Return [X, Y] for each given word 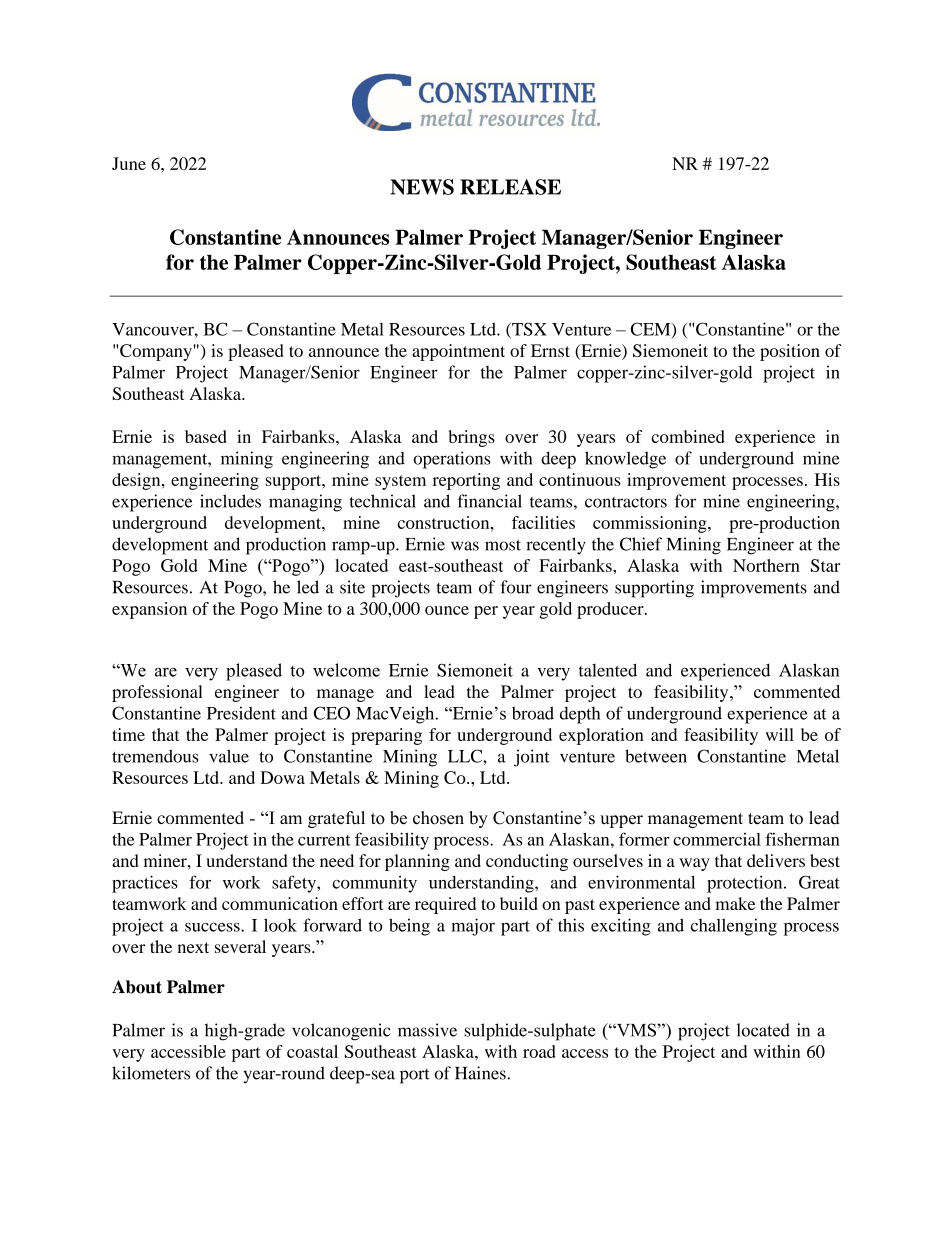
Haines [481, 1073]
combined [688, 436]
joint [532, 758]
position [790, 352]
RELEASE [510, 187]
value [229, 756]
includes [230, 501]
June [129, 163]
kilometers [151, 1073]
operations [451, 460]
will [780, 734]
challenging [734, 927]
